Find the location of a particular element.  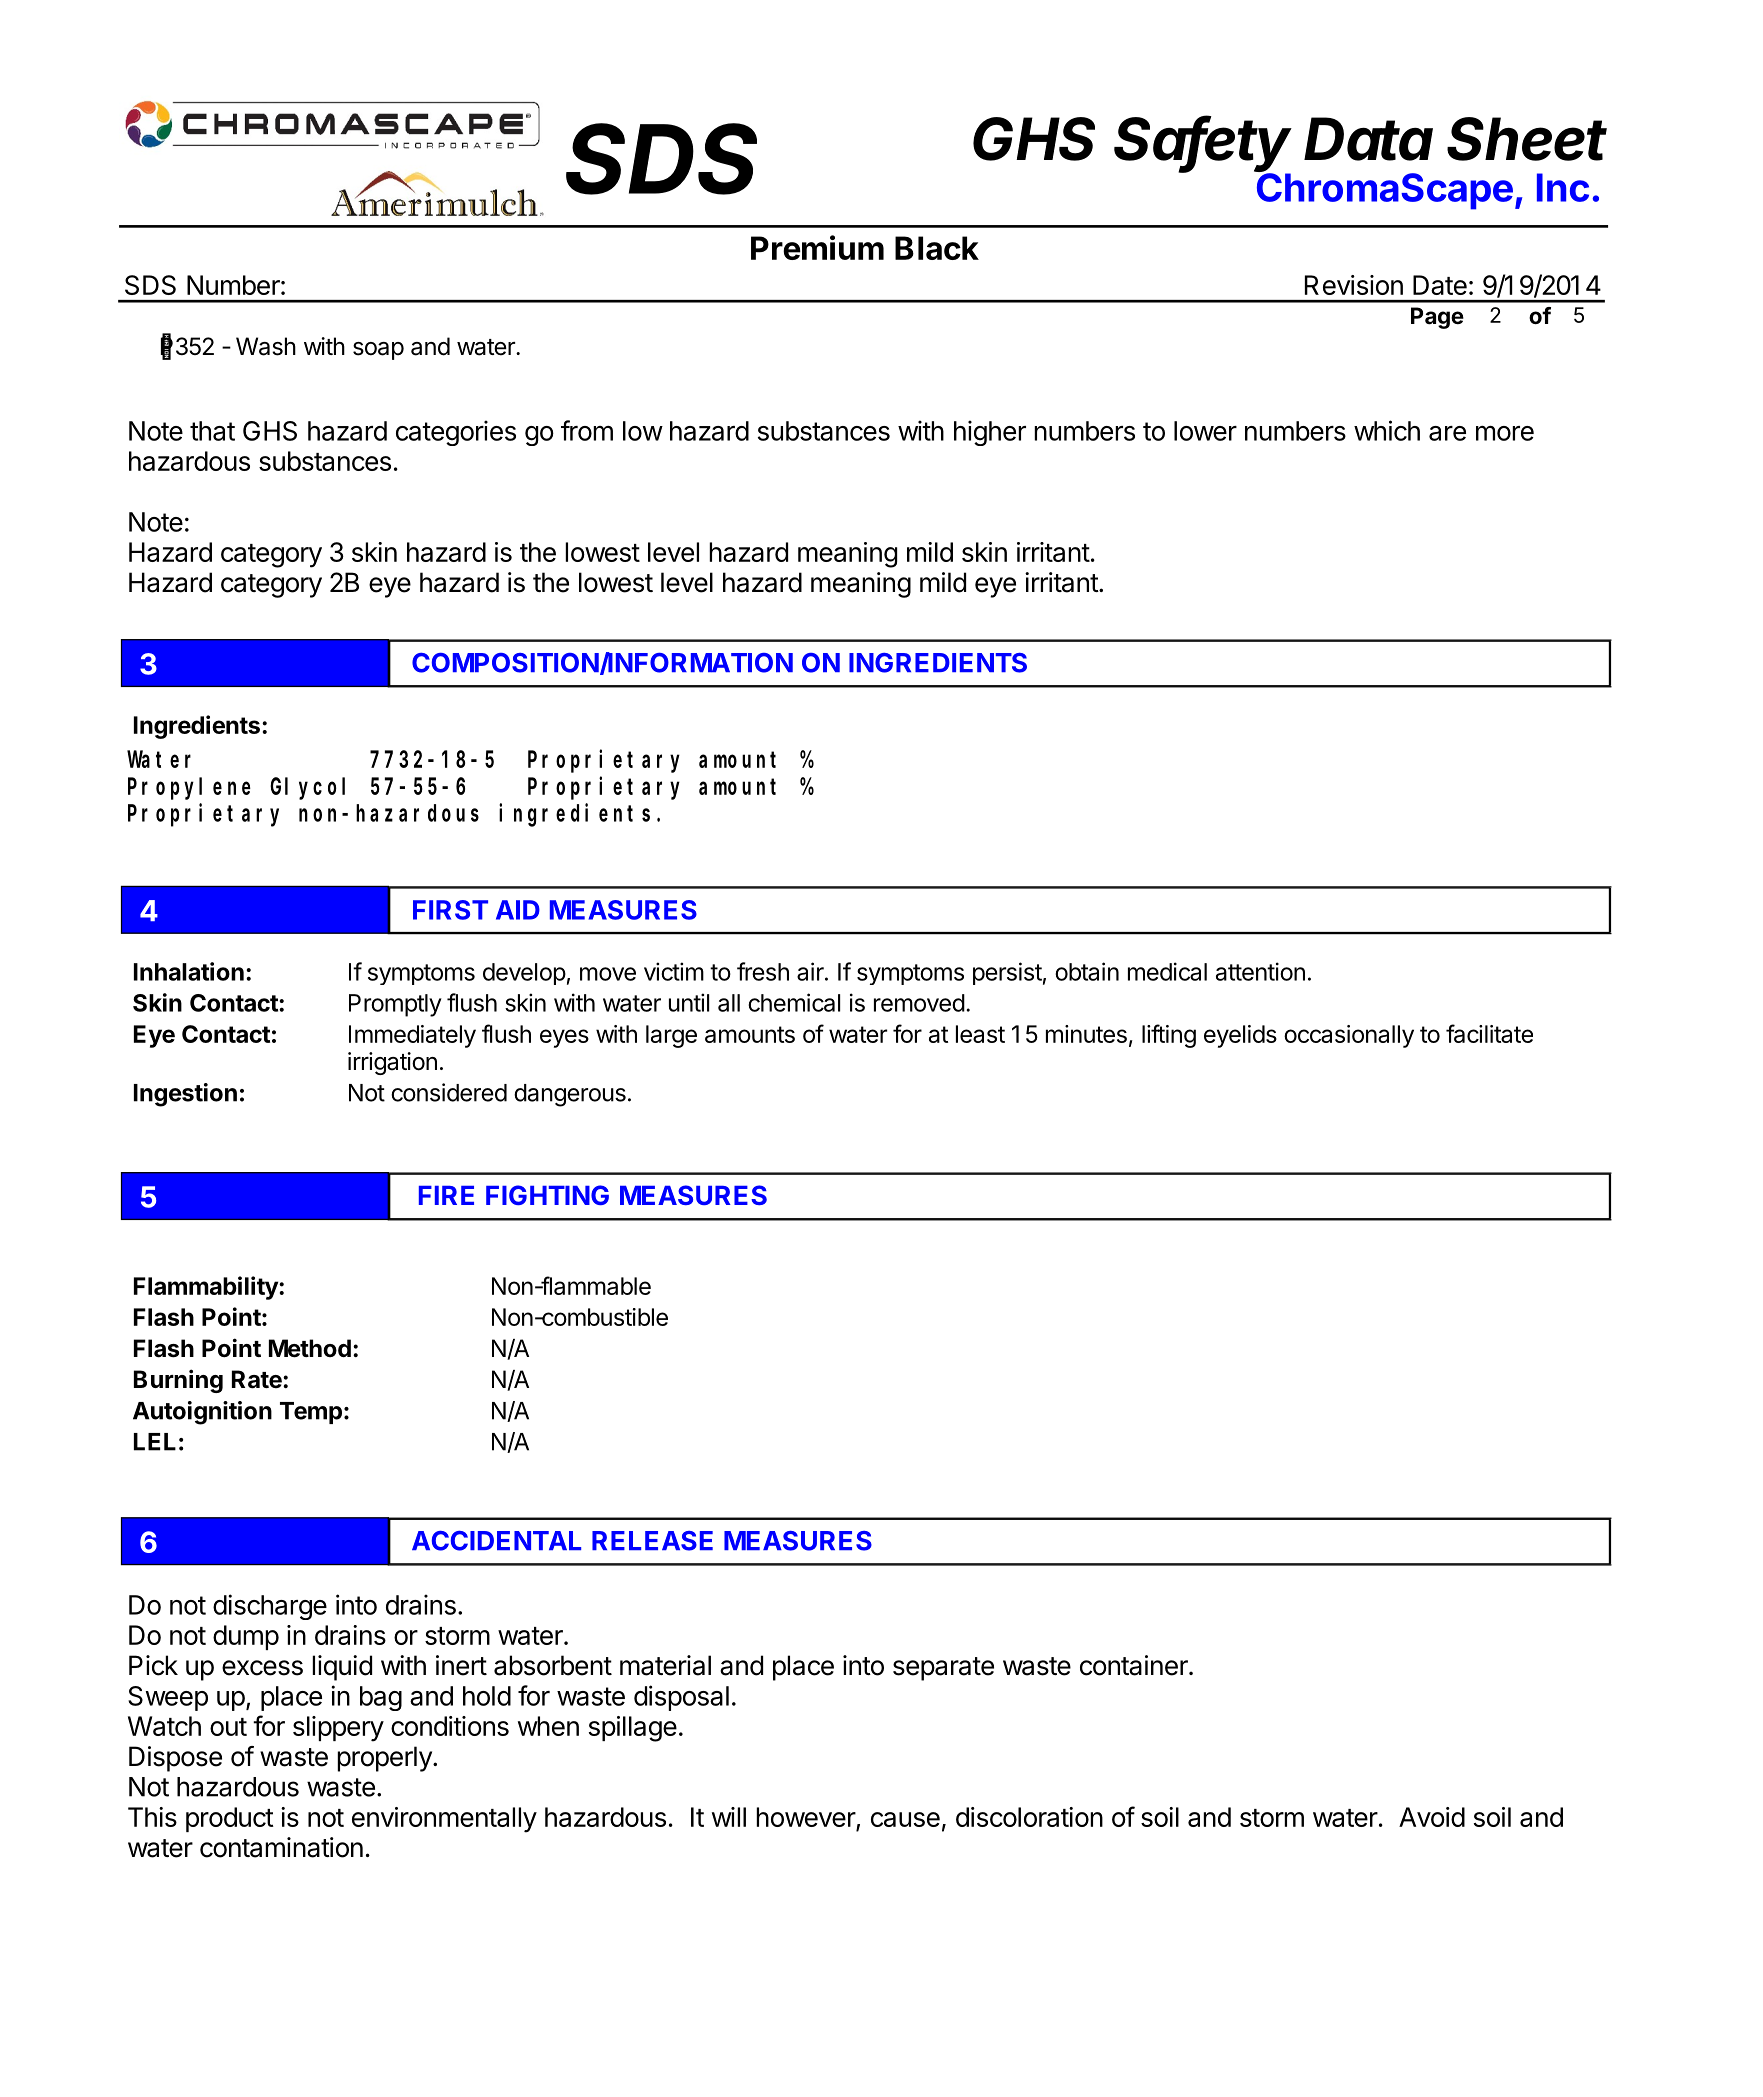

Sheet is located at coordinates (1527, 139).
